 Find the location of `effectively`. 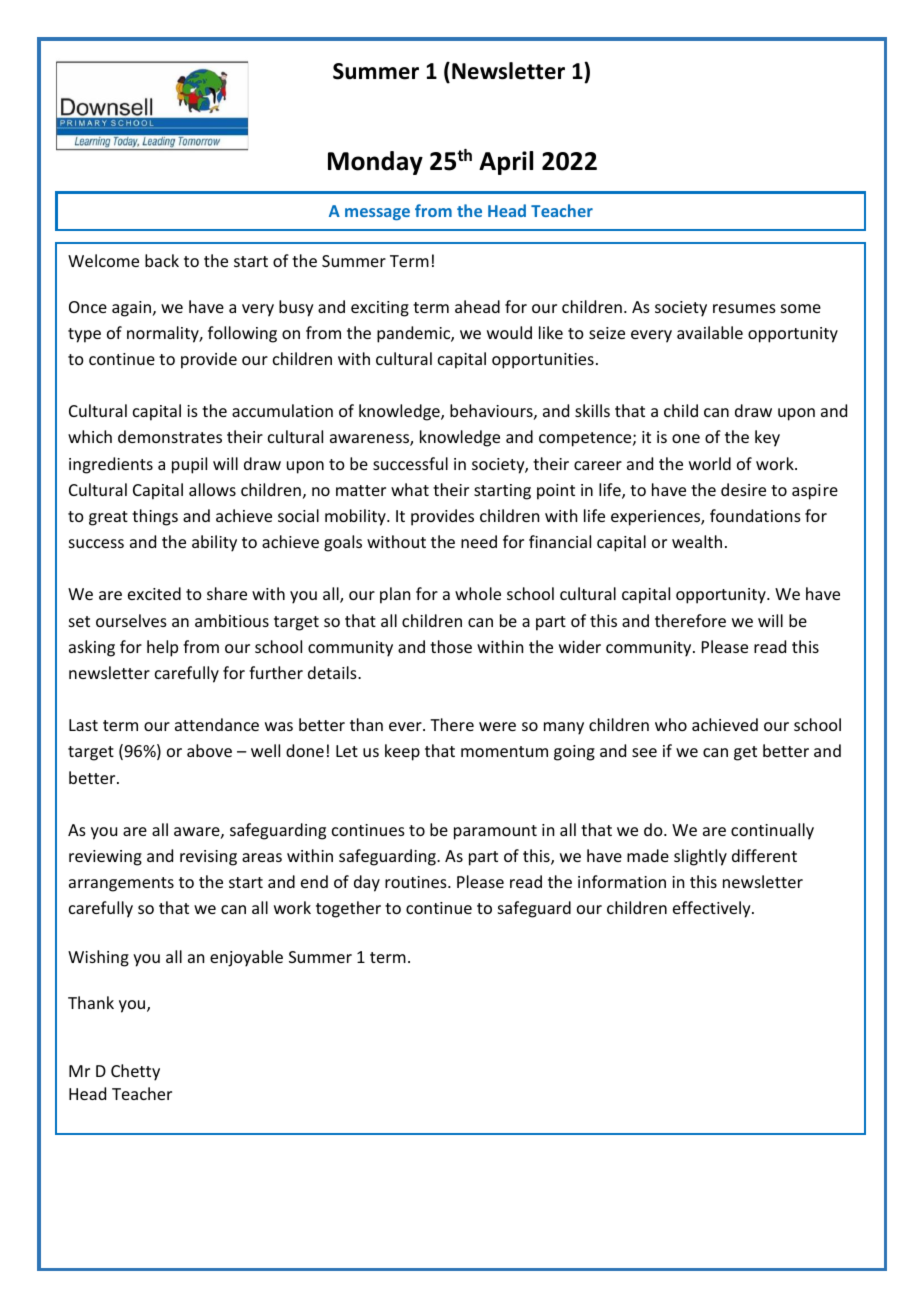

effectively is located at coordinates (713, 909).
